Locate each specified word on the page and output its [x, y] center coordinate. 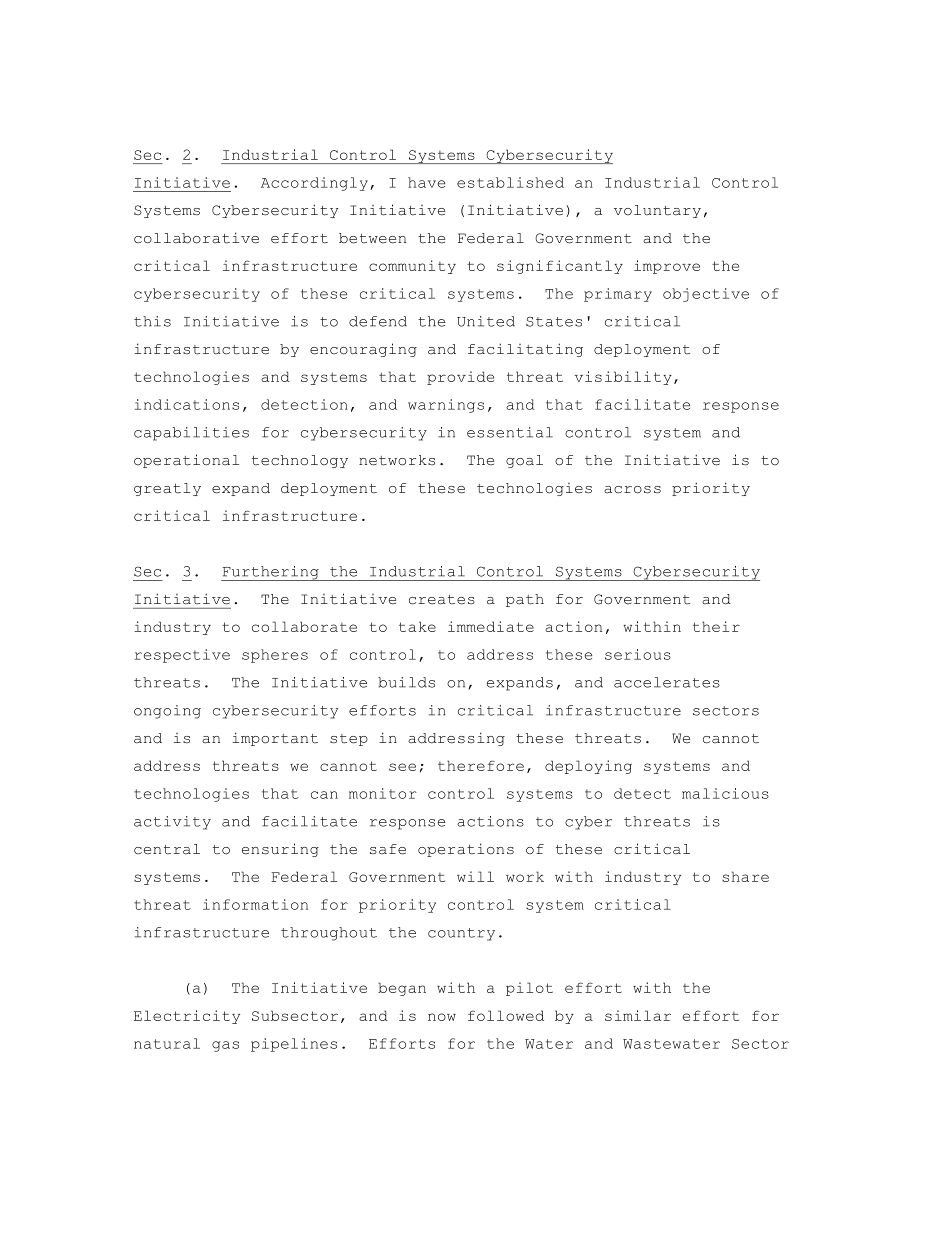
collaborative [196, 238]
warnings [446, 406]
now [442, 1017]
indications [187, 404]
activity [172, 823]
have [426, 182]
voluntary [657, 211]
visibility [623, 378]
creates [442, 600]
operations [466, 850]
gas [225, 1046]
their [716, 626]
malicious [725, 793]
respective [182, 656]
